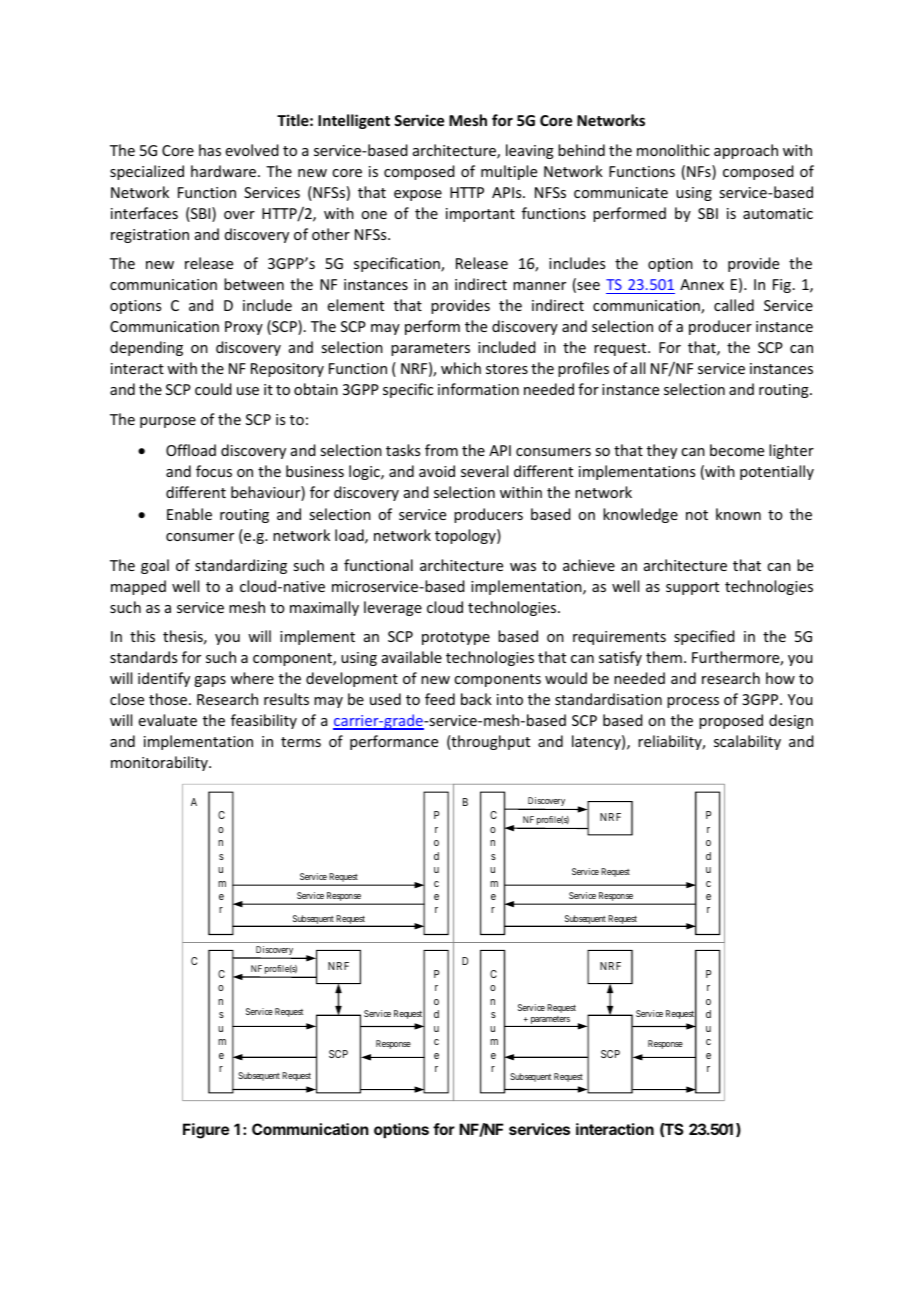 This page has width=924, height=1308. Describe the element at coordinates (210, 150) in the page. I see `has` at that location.
